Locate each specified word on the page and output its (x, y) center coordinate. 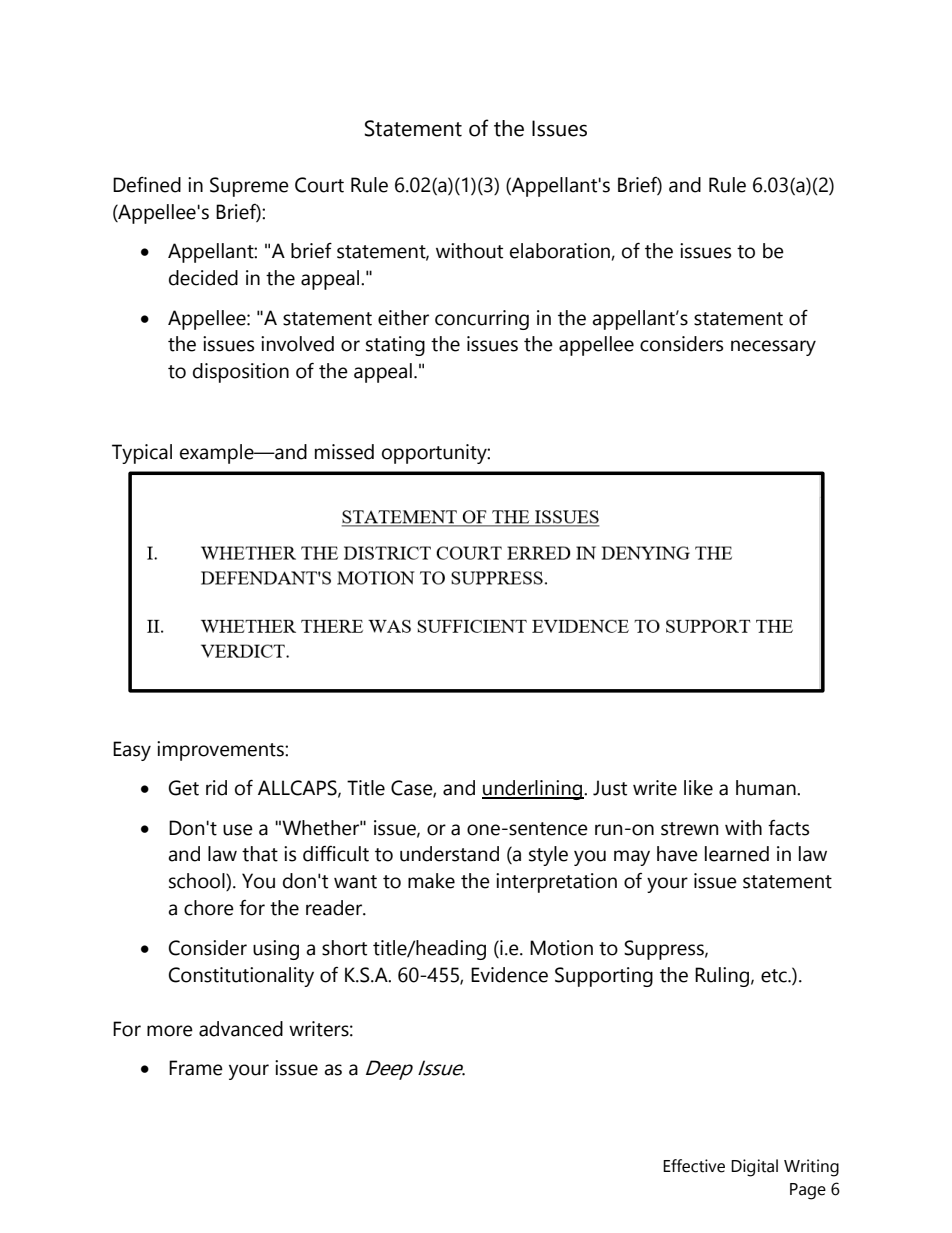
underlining (533, 790)
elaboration (560, 251)
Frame (196, 1068)
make (431, 881)
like (698, 788)
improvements (221, 751)
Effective (694, 1166)
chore (209, 908)
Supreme (249, 187)
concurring (482, 320)
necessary (773, 348)
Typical (142, 454)
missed (344, 452)
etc (775, 976)
